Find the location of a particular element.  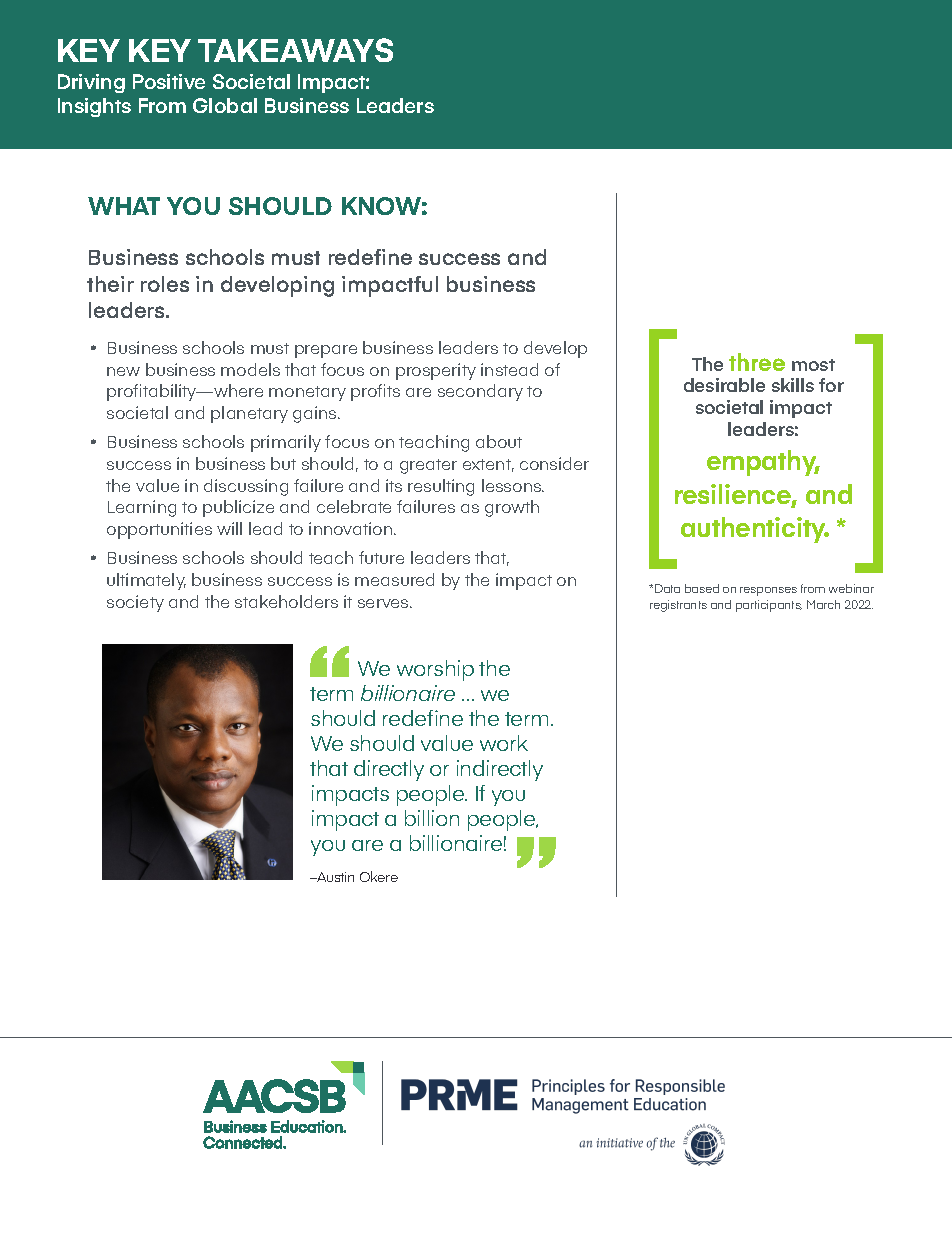

three is located at coordinates (757, 362).
